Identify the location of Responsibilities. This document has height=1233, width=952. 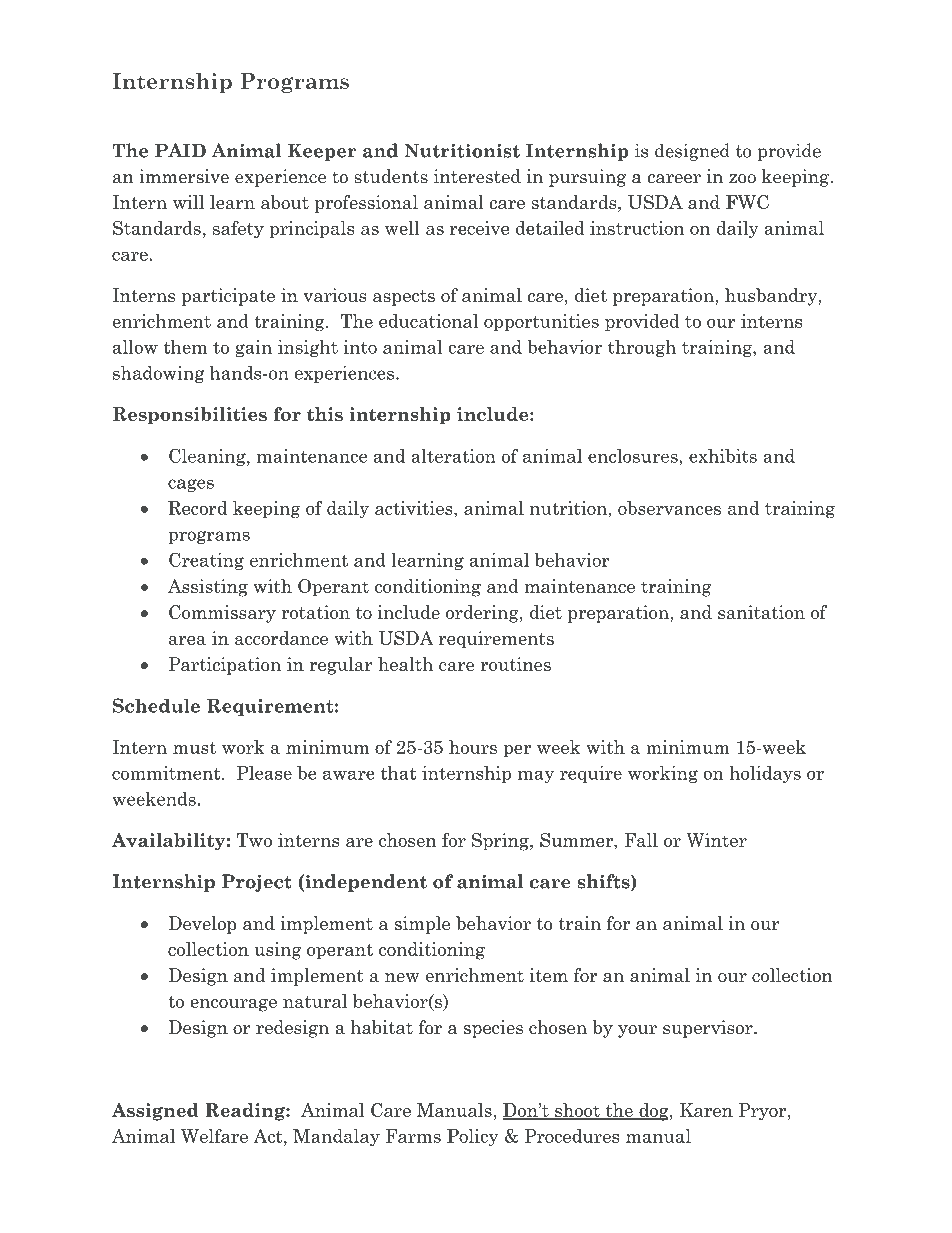
(190, 416).
